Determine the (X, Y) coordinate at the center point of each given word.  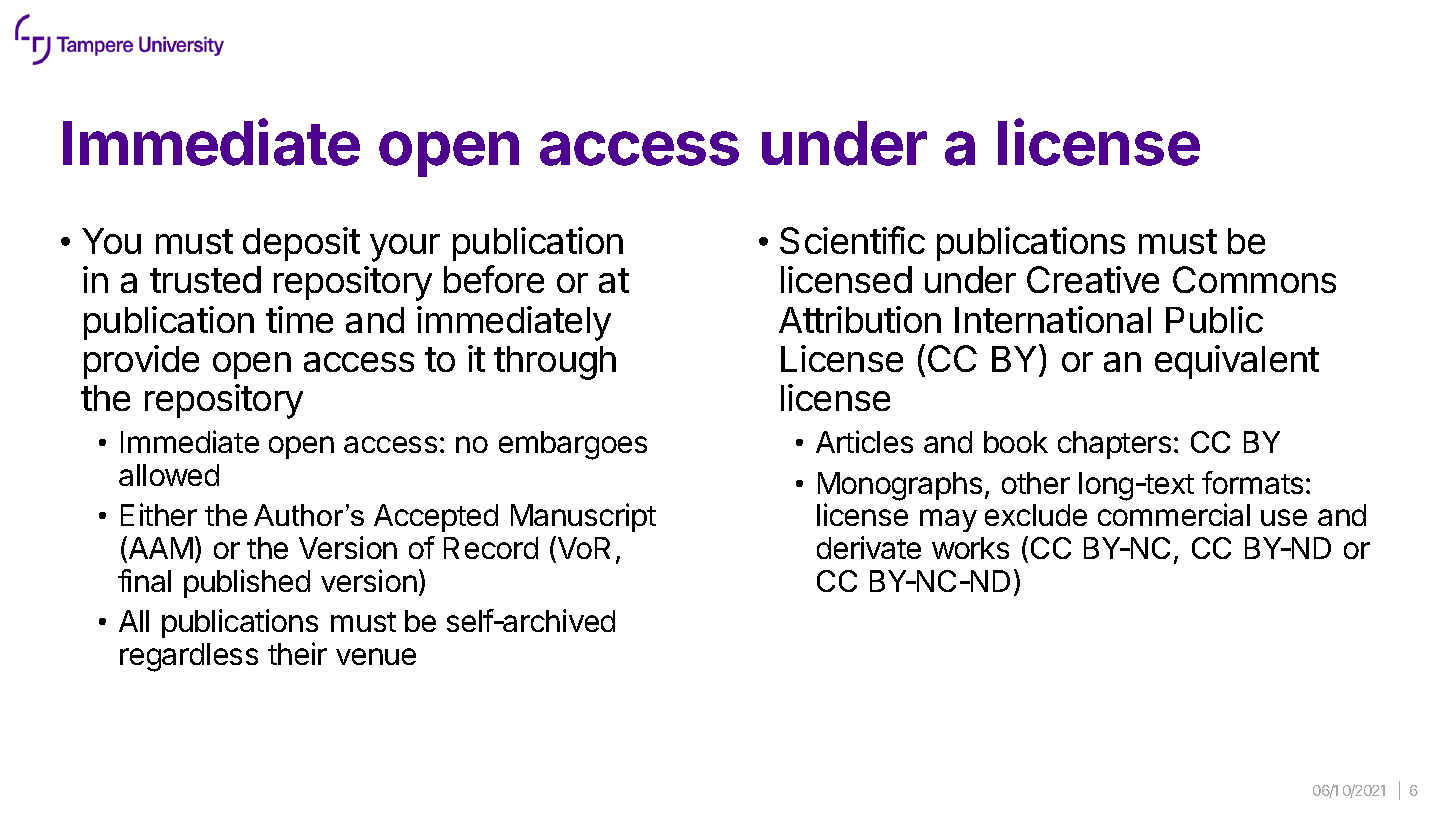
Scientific (852, 240)
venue (376, 656)
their (297, 653)
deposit (301, 244)
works (970, 548)
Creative (1093, 279)
